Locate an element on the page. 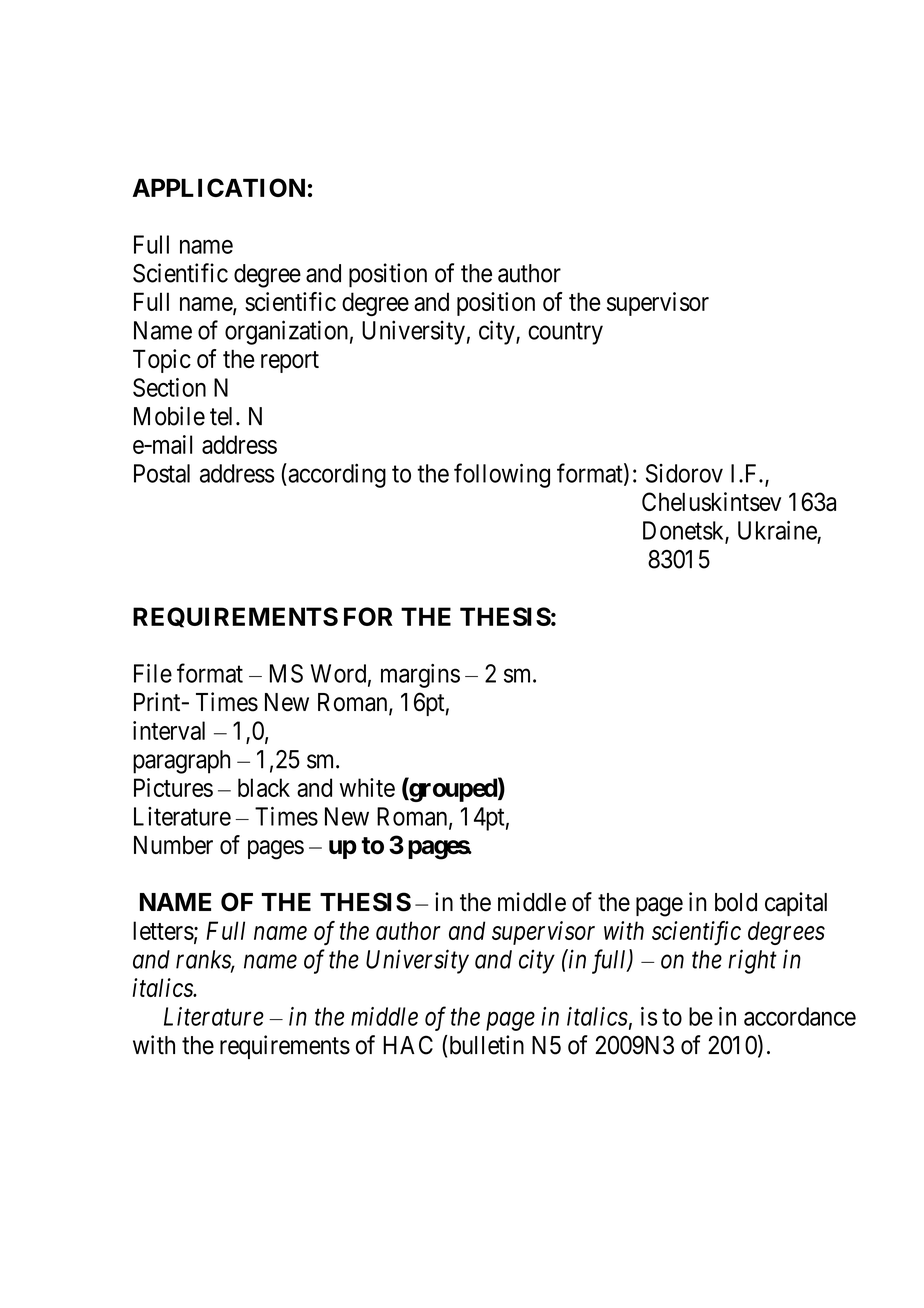 The image size is (924, 1308). bold is located at coordinates (736, 902).
